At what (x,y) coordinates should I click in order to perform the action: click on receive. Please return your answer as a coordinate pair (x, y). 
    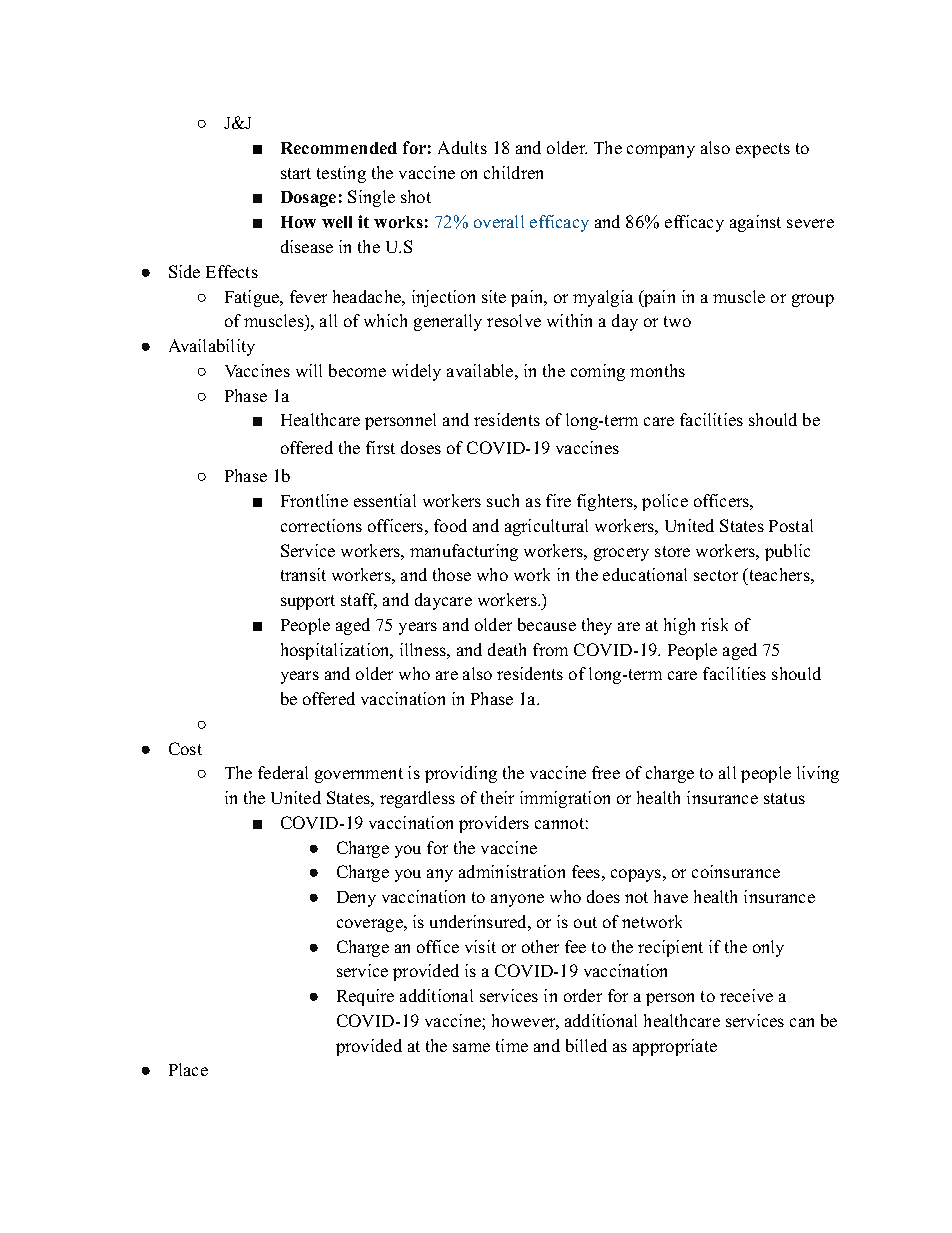
    Looking at the image, I should click on (746, 995).
